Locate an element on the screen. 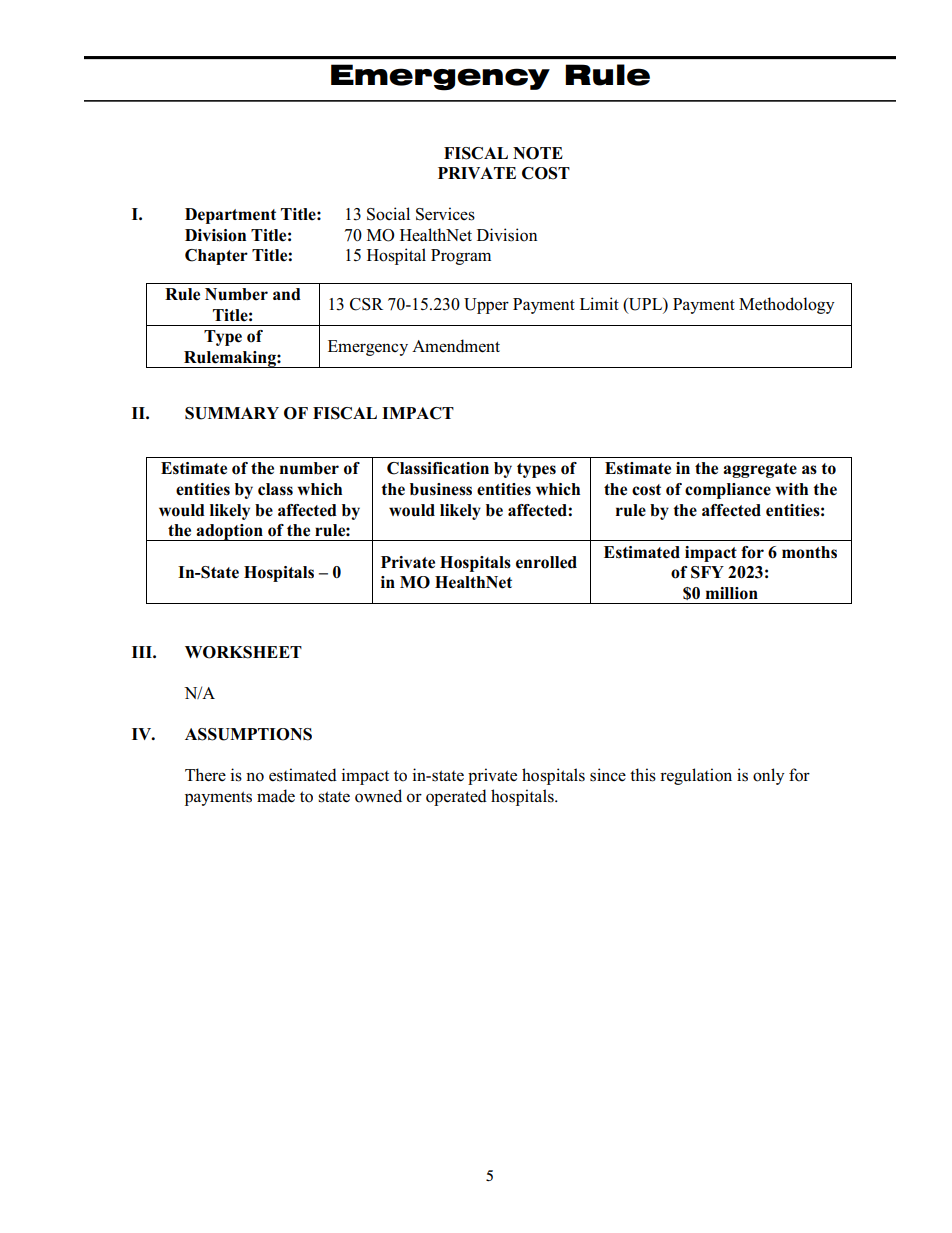 The height and width of the screenshot is (1233, 952). business is located at coordinates (441, 489).
